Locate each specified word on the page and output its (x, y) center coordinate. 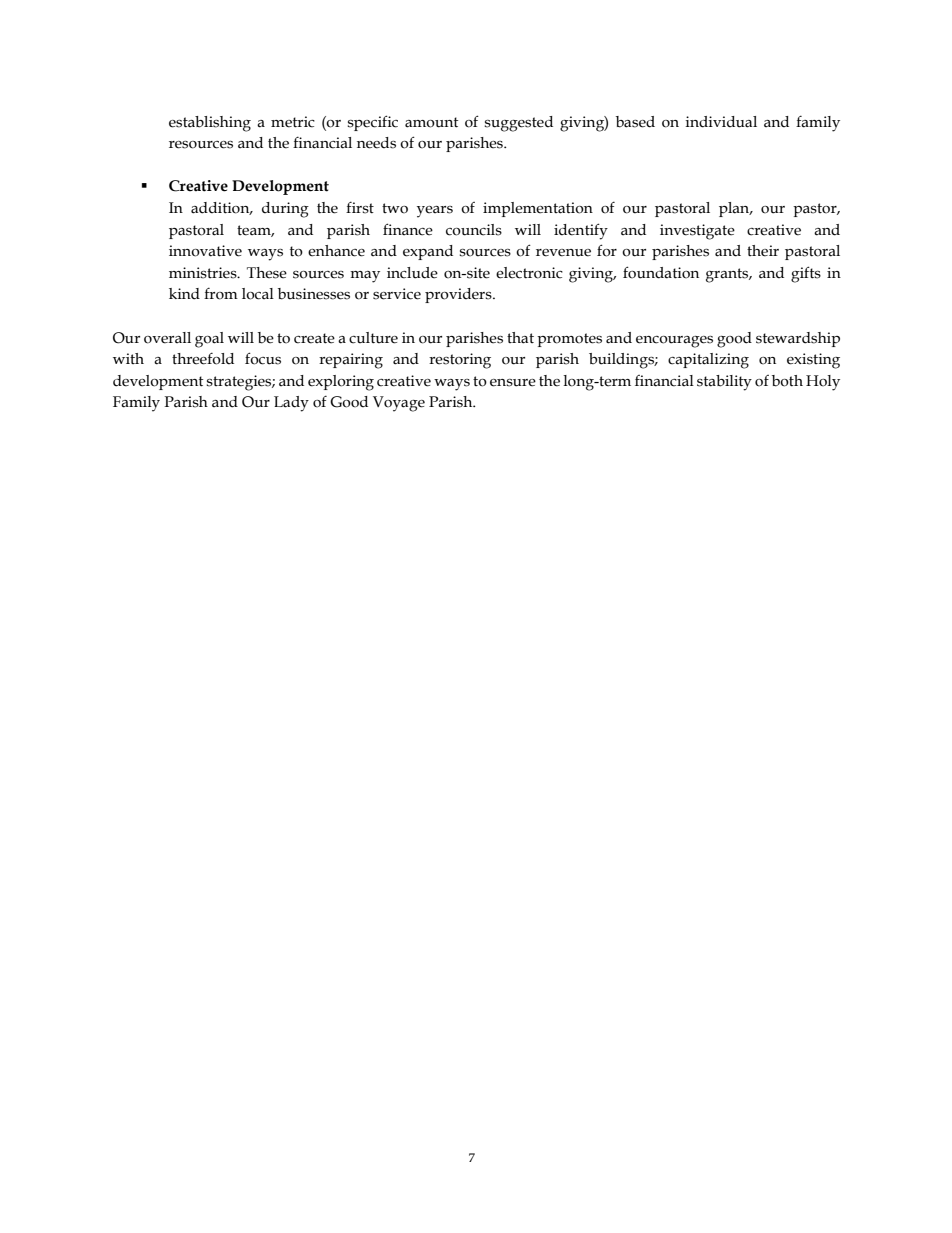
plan (735, 209)
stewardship (798, 339)
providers (459, 295)
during (285, 210)
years (435, 212)
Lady (291, 404)
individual (721, 122)
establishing (210, 124)
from (221, 293)
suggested (518, 124)
